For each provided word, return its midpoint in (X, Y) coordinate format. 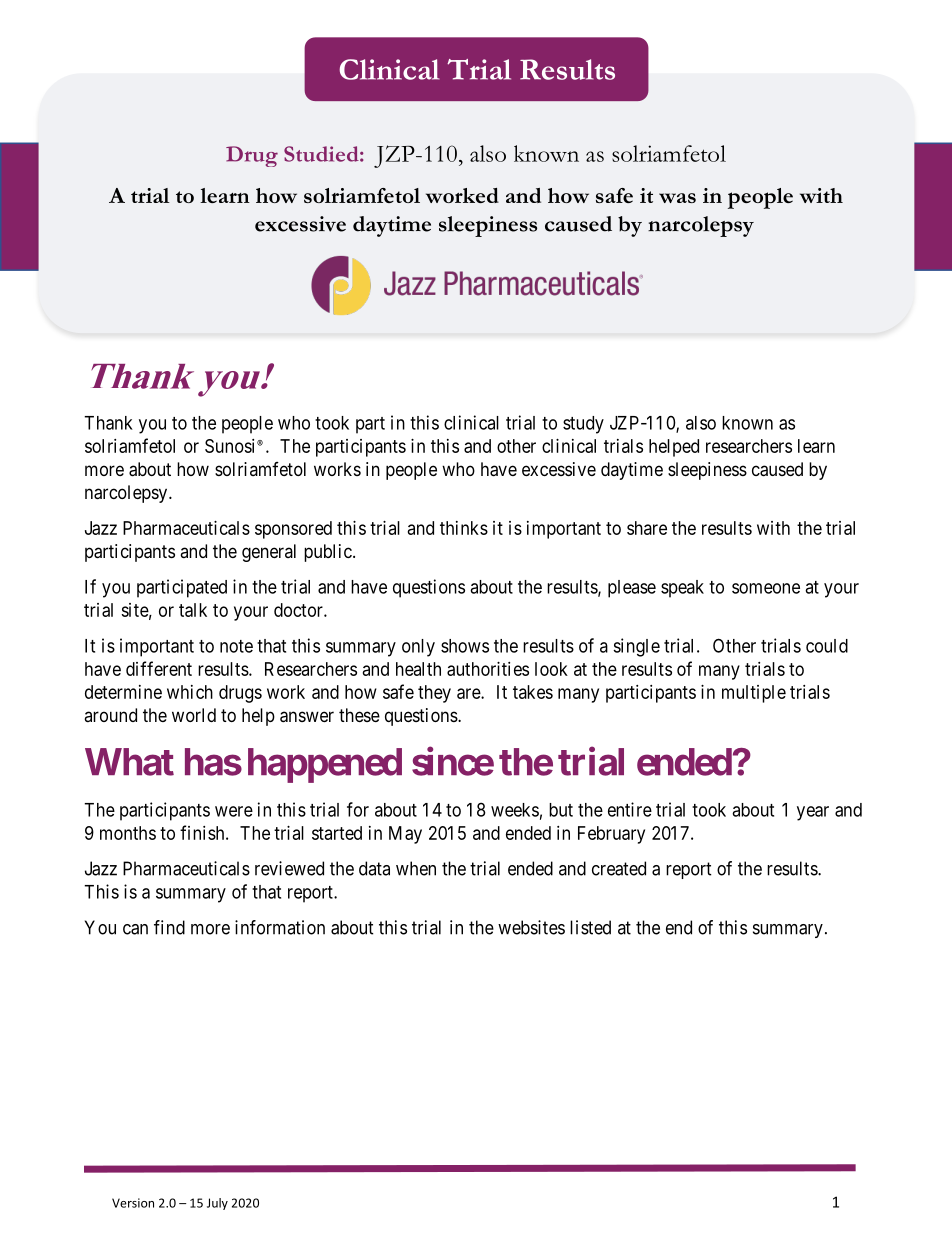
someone (766, 588)
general (269, 553)
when (416, 868)
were (234, 811)
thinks (464, 528)
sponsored (293, 530)
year (813, 813)
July (217, 1204)
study (583, 425)
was (677, 198)
